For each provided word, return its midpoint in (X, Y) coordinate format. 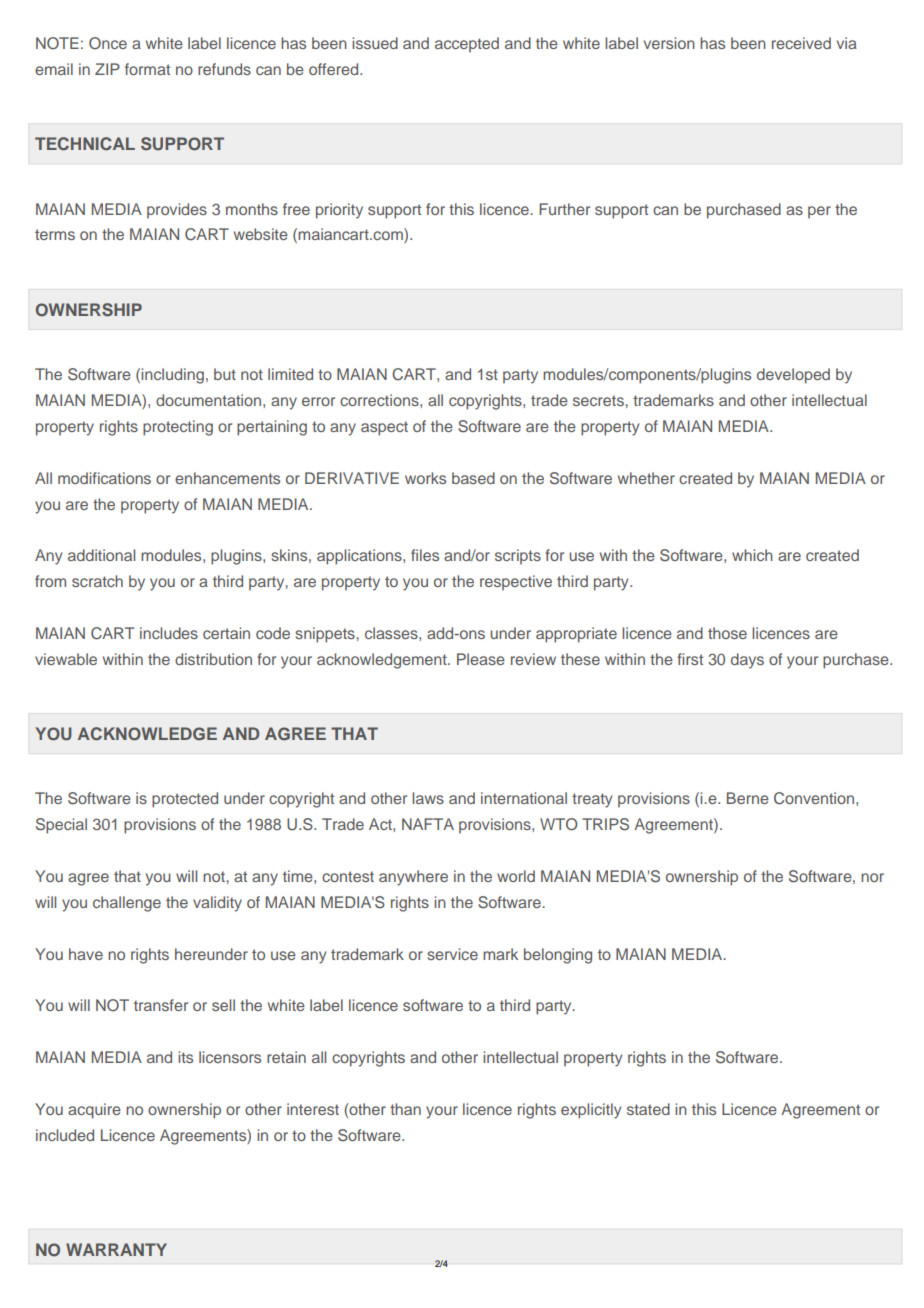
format (147, 69)
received (801, 43)
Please (481, 659)
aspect (384, 428)
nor (872, 877)
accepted (467, 44)
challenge (127, 904)
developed (793, 376)
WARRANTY (116, 1249)
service (452, 954)
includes (169, 633)
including (172, 376)
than (405, 1109)
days (747, 661)
